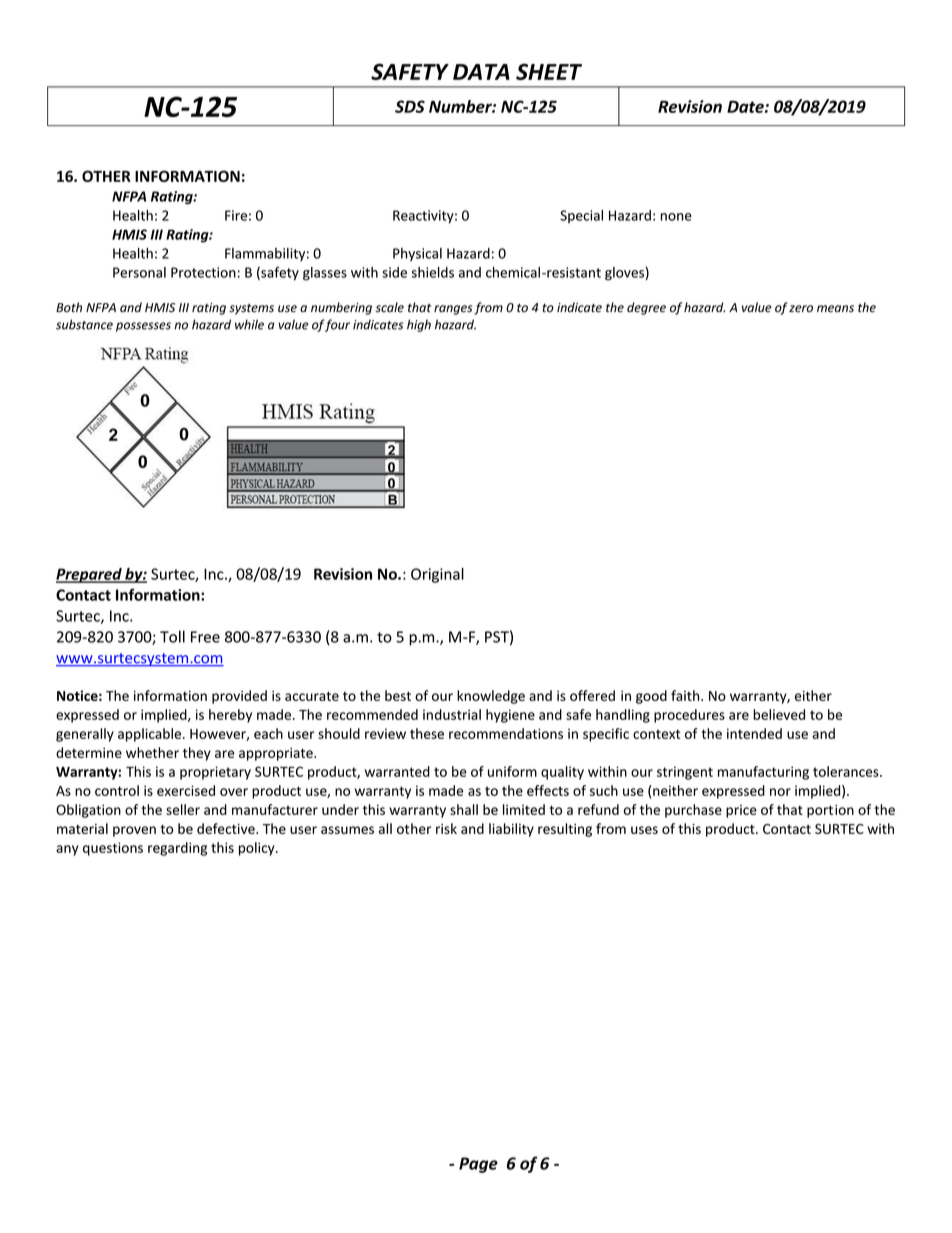  Describe the element at coordinates (478, 1165) in the image. I see `Page` at that location.
